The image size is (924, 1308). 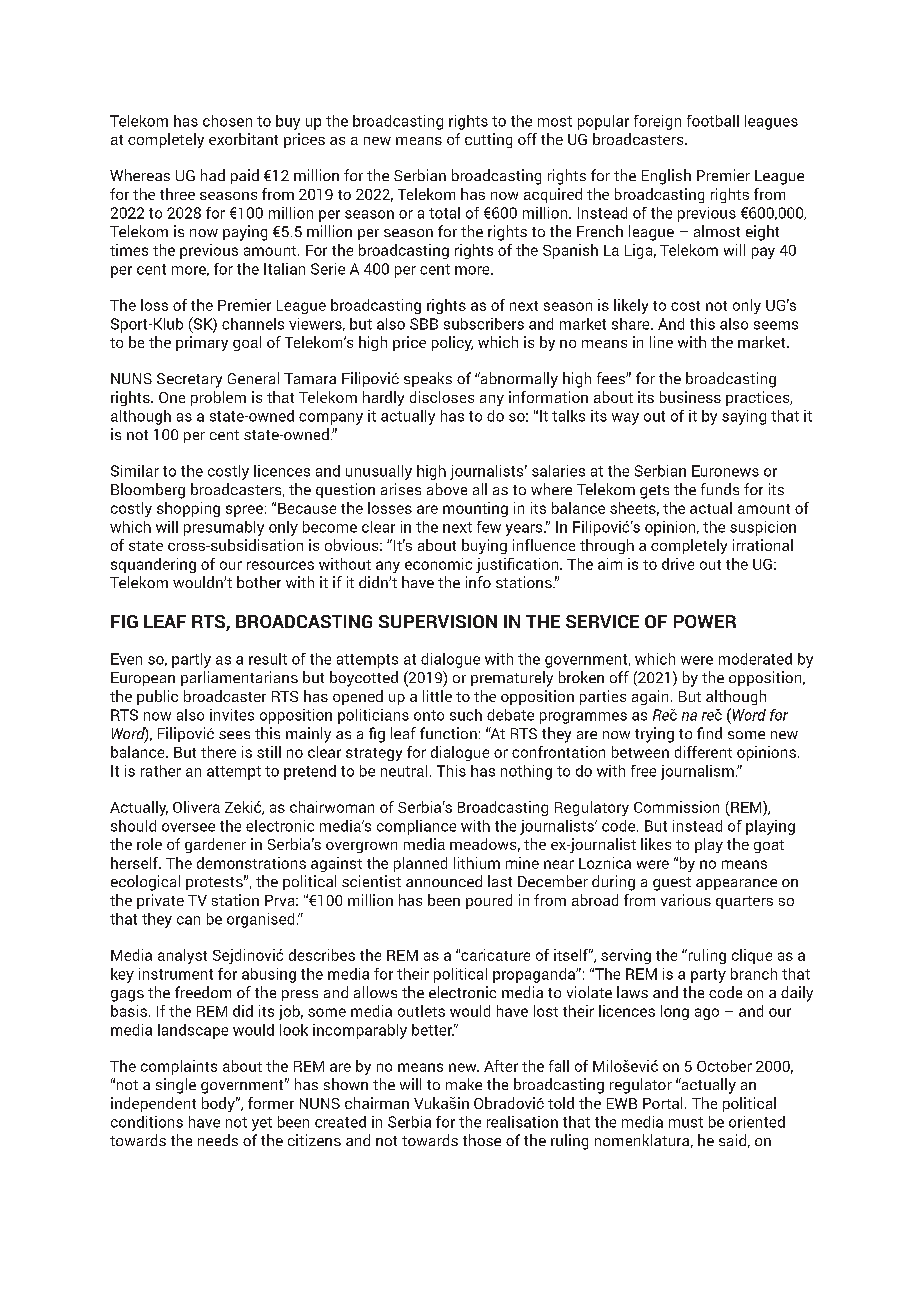 What do you see at coordinates (438, 621) in the page?
I see `SUPERVISION` at bounding box center [438, 621].
